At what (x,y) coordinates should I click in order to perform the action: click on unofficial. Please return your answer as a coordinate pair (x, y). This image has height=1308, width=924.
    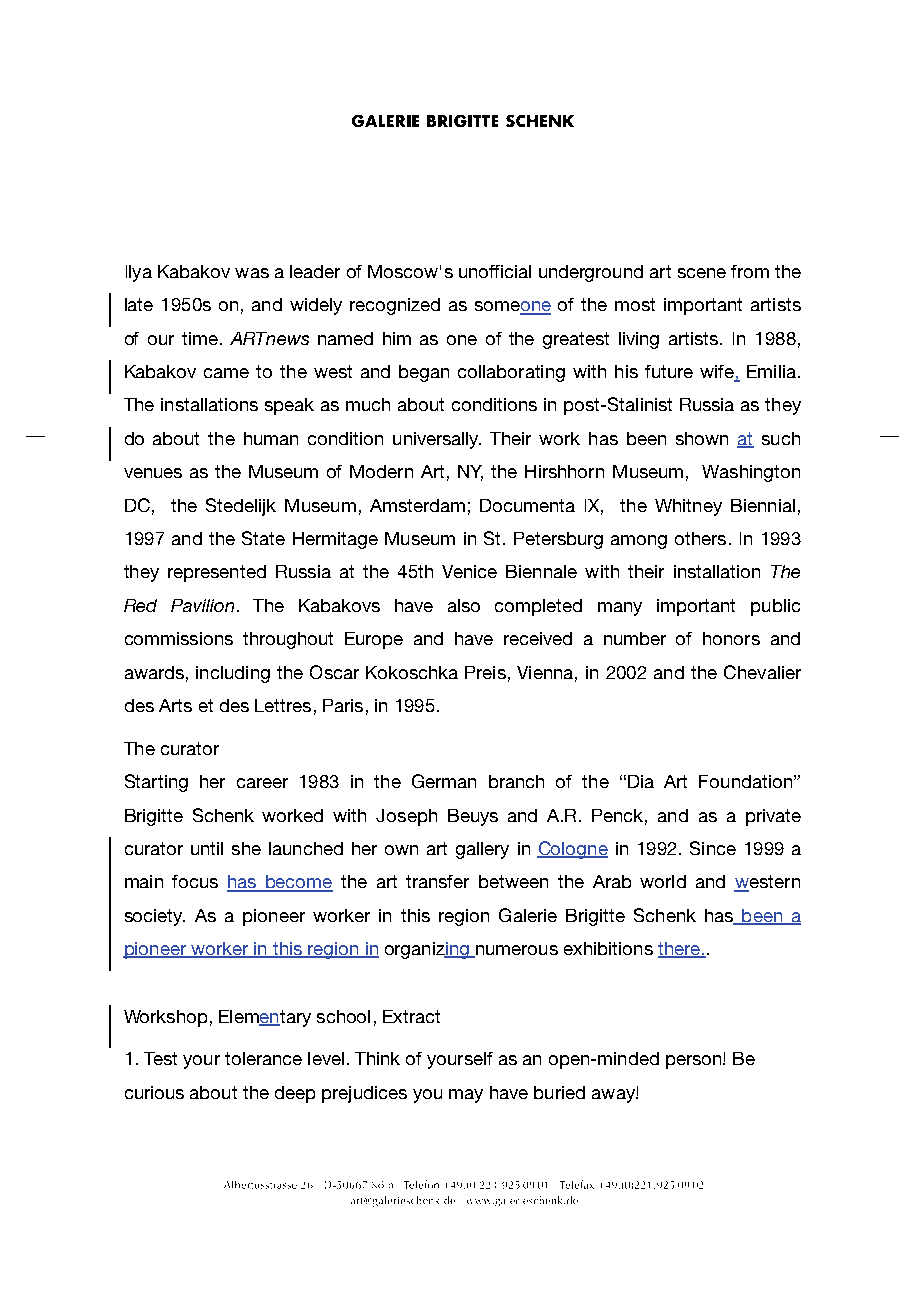
    Looking at the image, I should click on (495, 271).
